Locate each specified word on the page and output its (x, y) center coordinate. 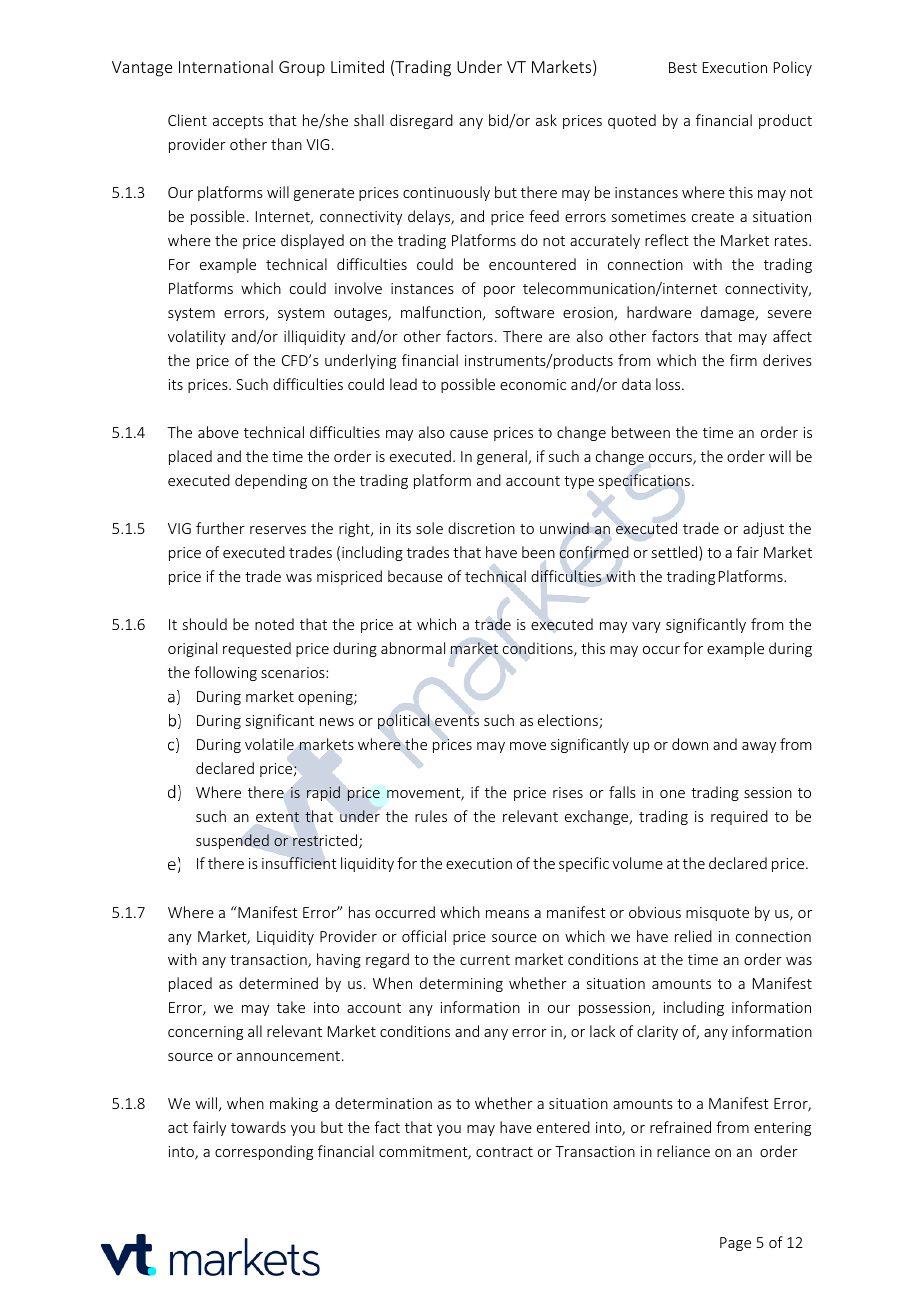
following (225, 673)
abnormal (413, 648)
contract (504, 1152)
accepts (238, 122)
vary (646, 627)
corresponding (264, 1152)
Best (683, 67)
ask (546, 120)
